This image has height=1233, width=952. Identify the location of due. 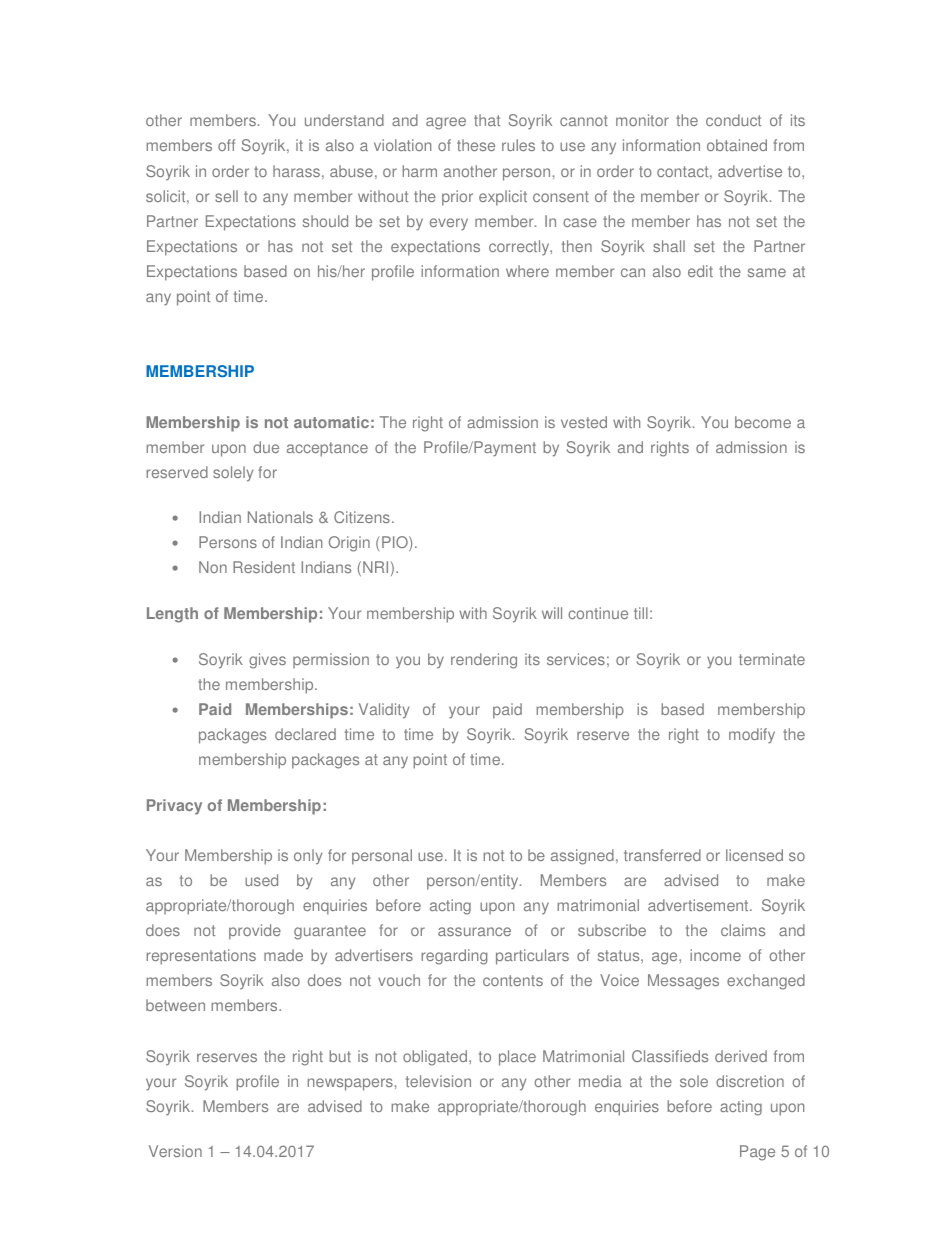
(266, 447).
